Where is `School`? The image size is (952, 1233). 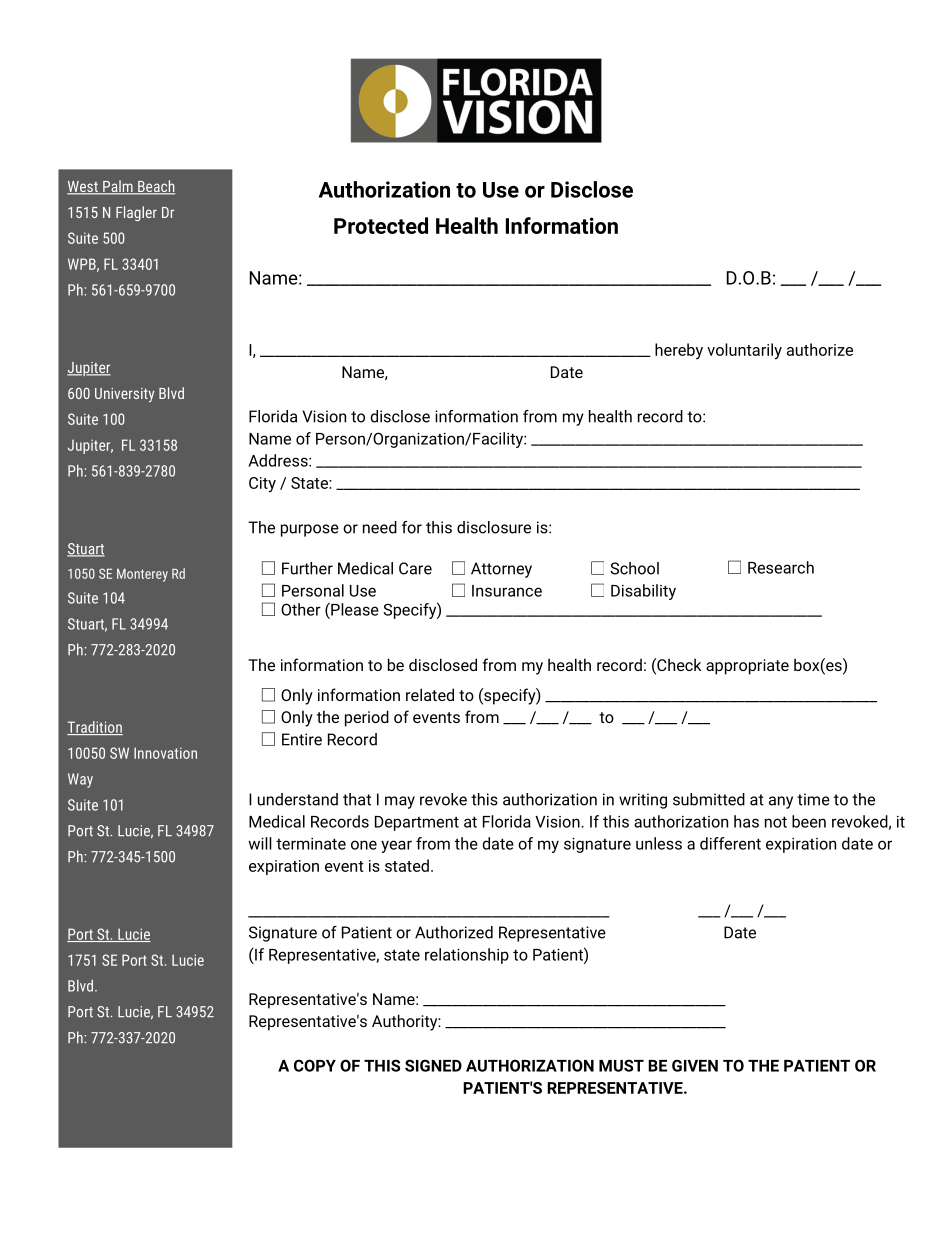 School is located at coordinates (634, 568).
